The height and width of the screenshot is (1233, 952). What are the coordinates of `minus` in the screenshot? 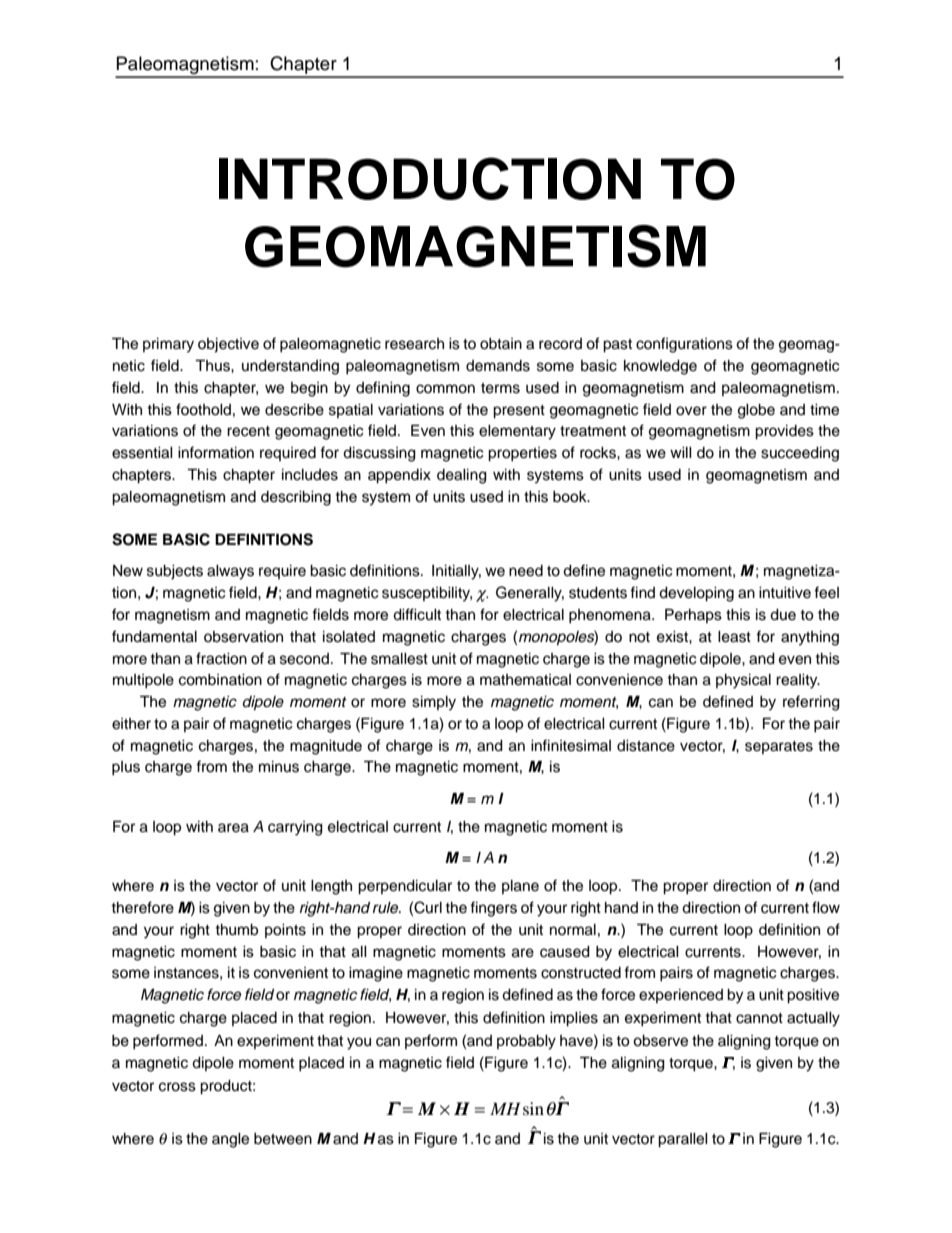 It's located at (279, 767).
